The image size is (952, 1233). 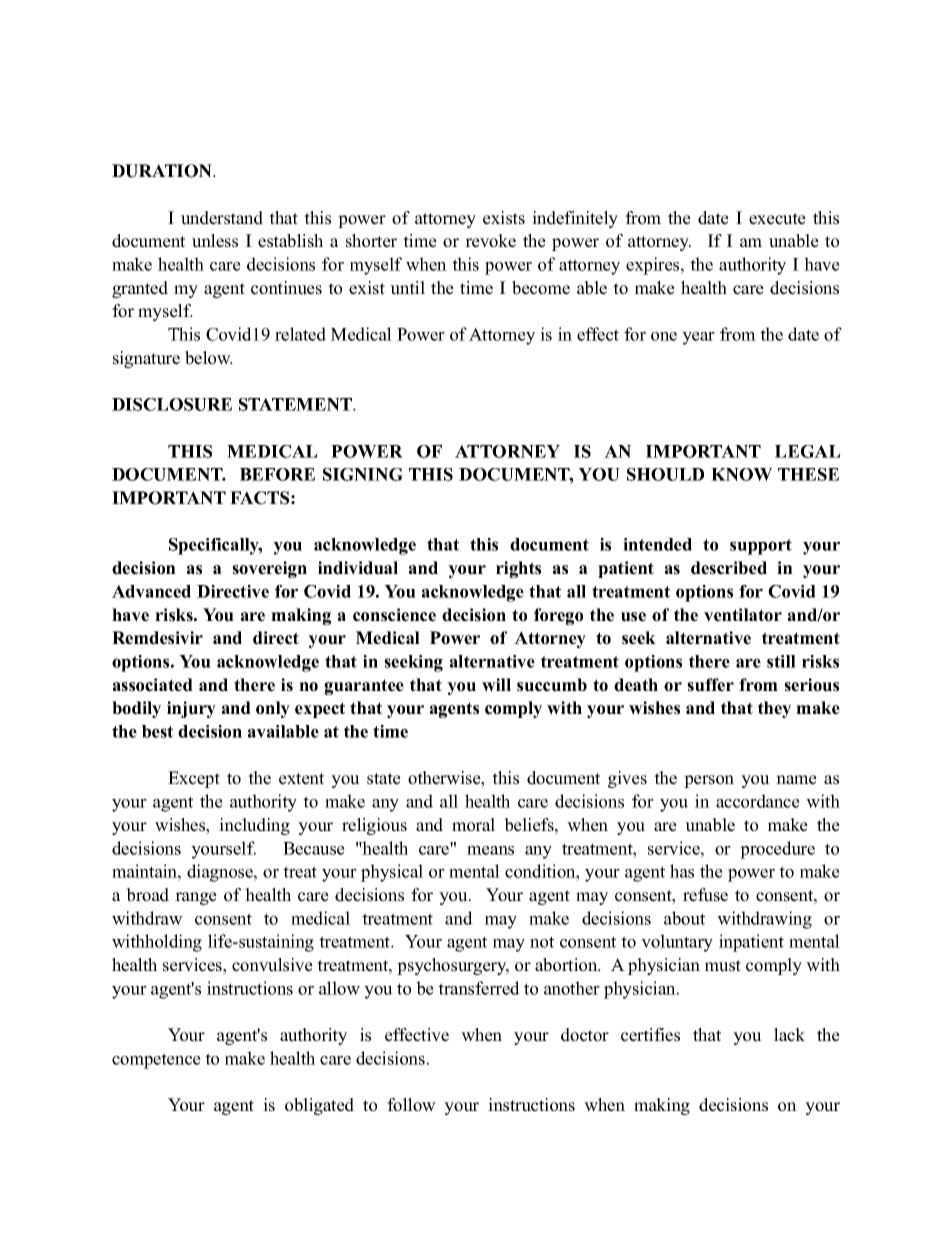 I want to click on follow, so click(x=411, y=1105).
